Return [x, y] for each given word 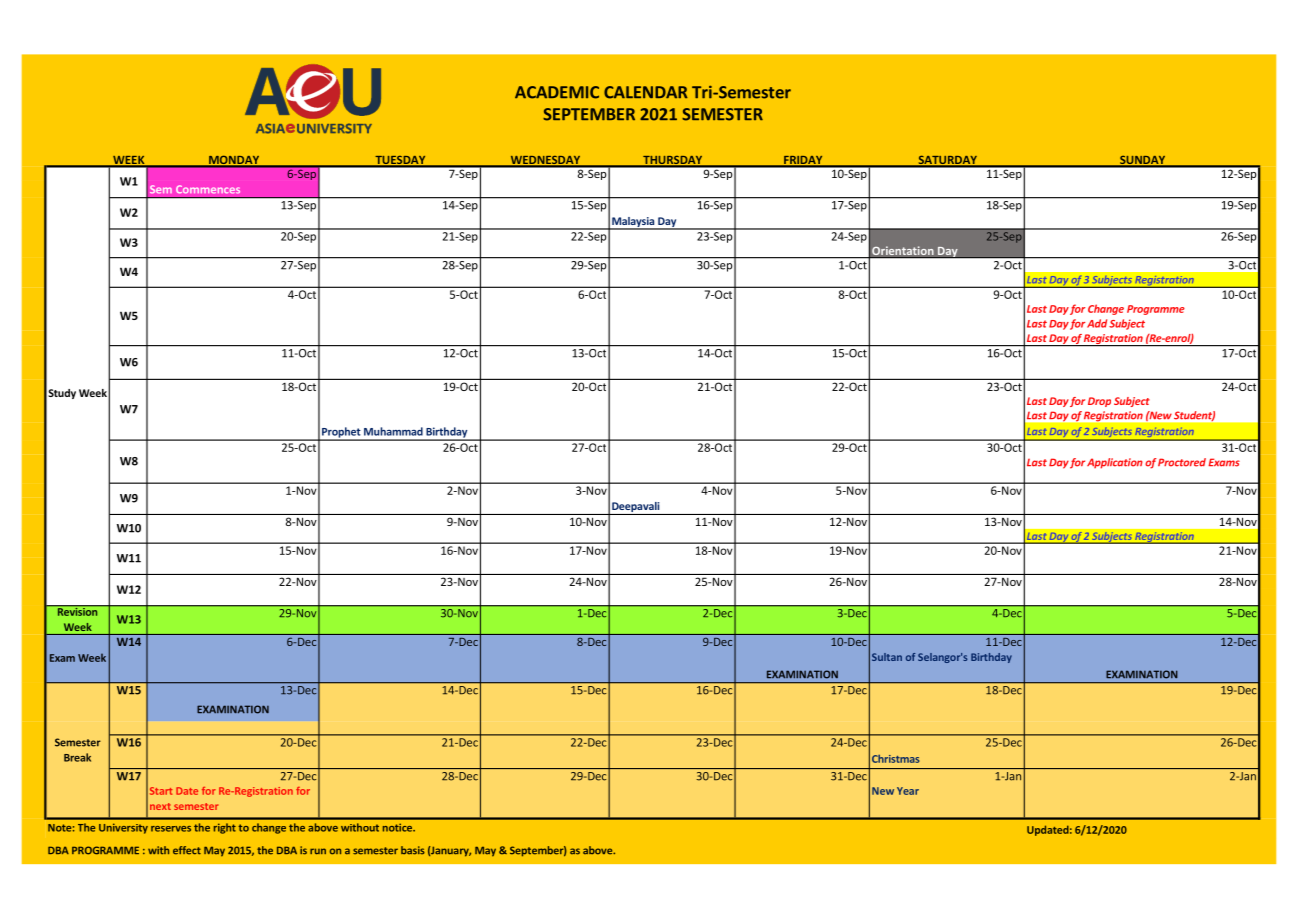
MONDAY [234, 161]
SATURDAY [947, 161]
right [225, 828]
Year [908, 791]
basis [413, 850]
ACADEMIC [557, 92]
